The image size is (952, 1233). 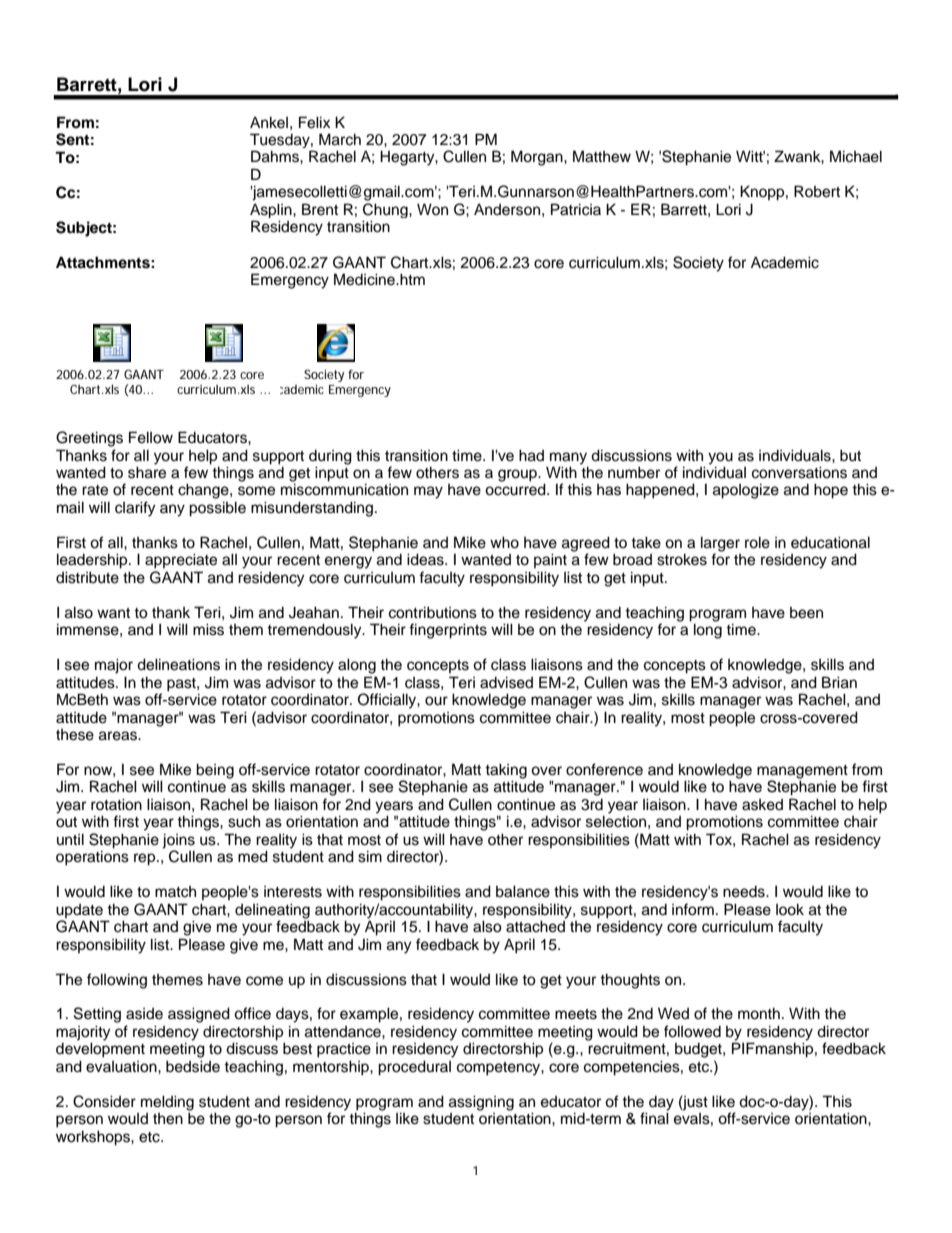 I want to click on Robert, so click(x=817, y=191).
